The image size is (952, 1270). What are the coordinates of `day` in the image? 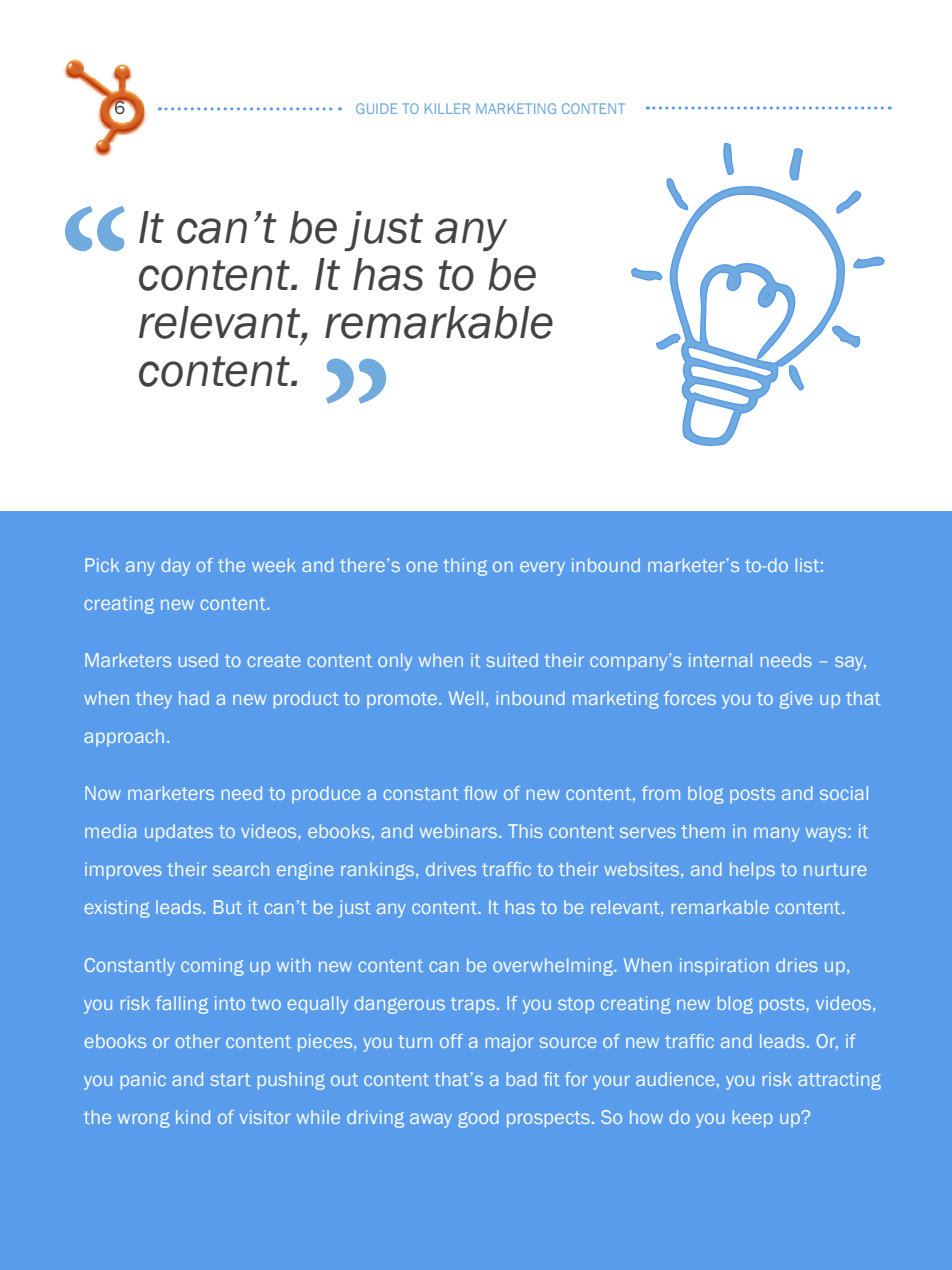 It's located at (175, 567).
